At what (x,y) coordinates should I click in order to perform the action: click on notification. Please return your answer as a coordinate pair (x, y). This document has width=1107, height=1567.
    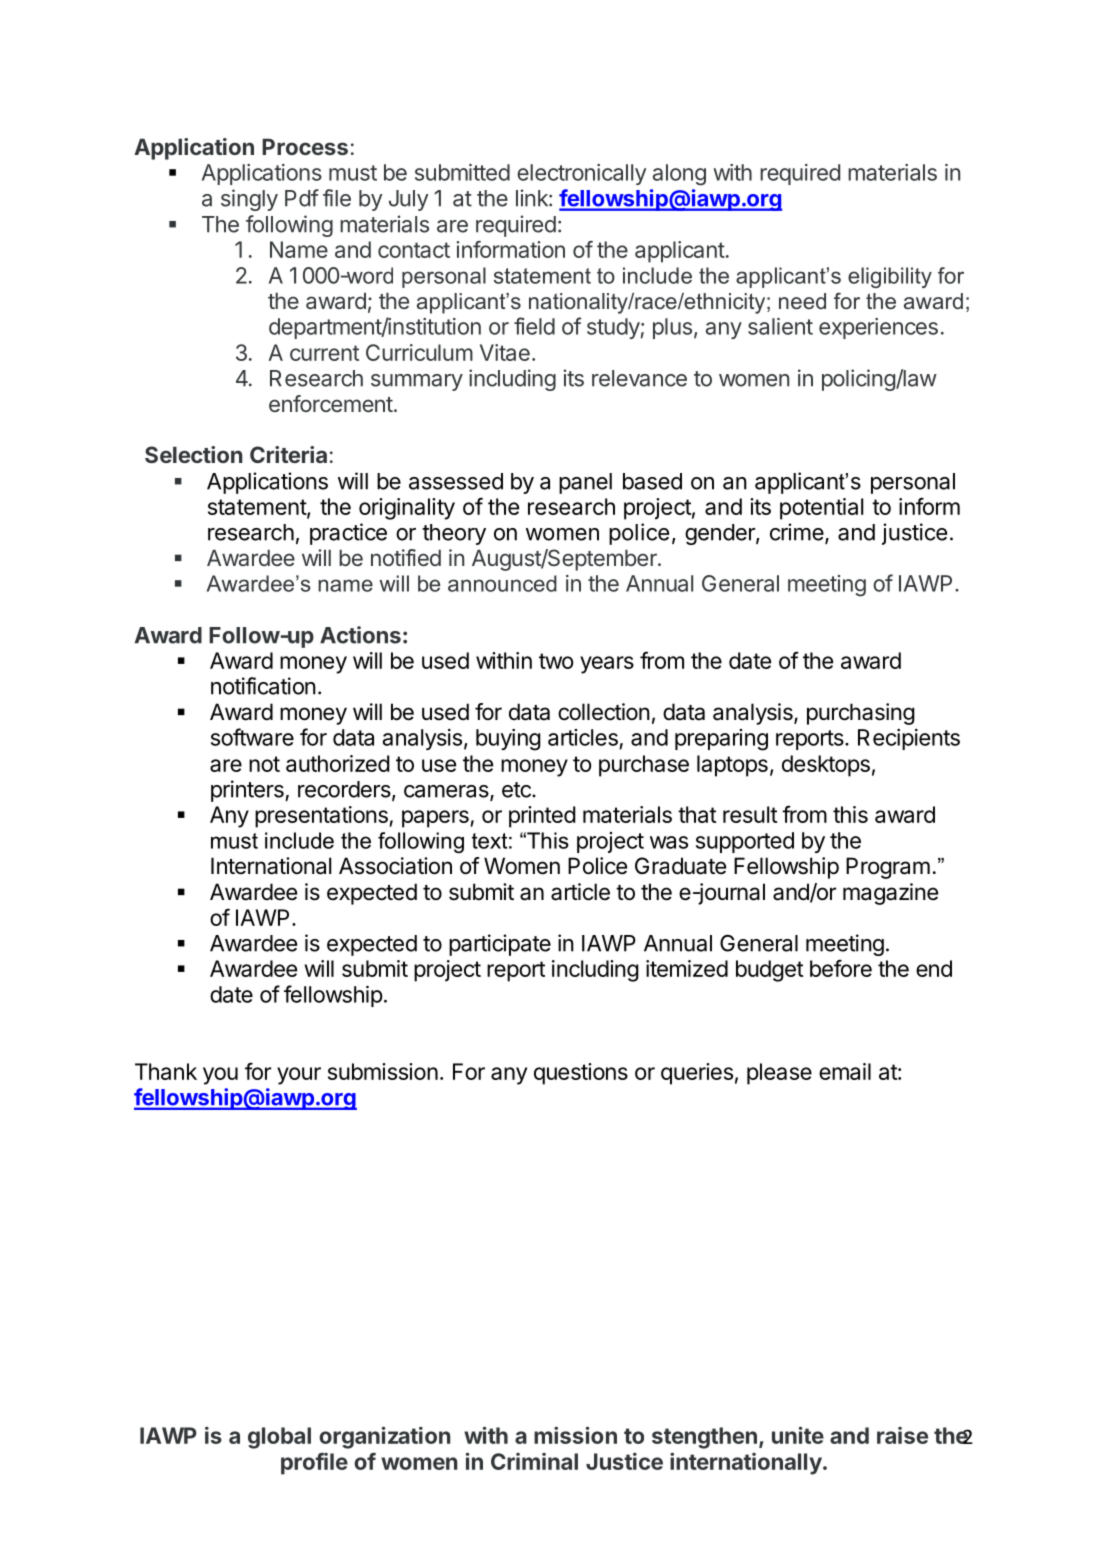
    Looking at the image, I should click on (263, 686).
